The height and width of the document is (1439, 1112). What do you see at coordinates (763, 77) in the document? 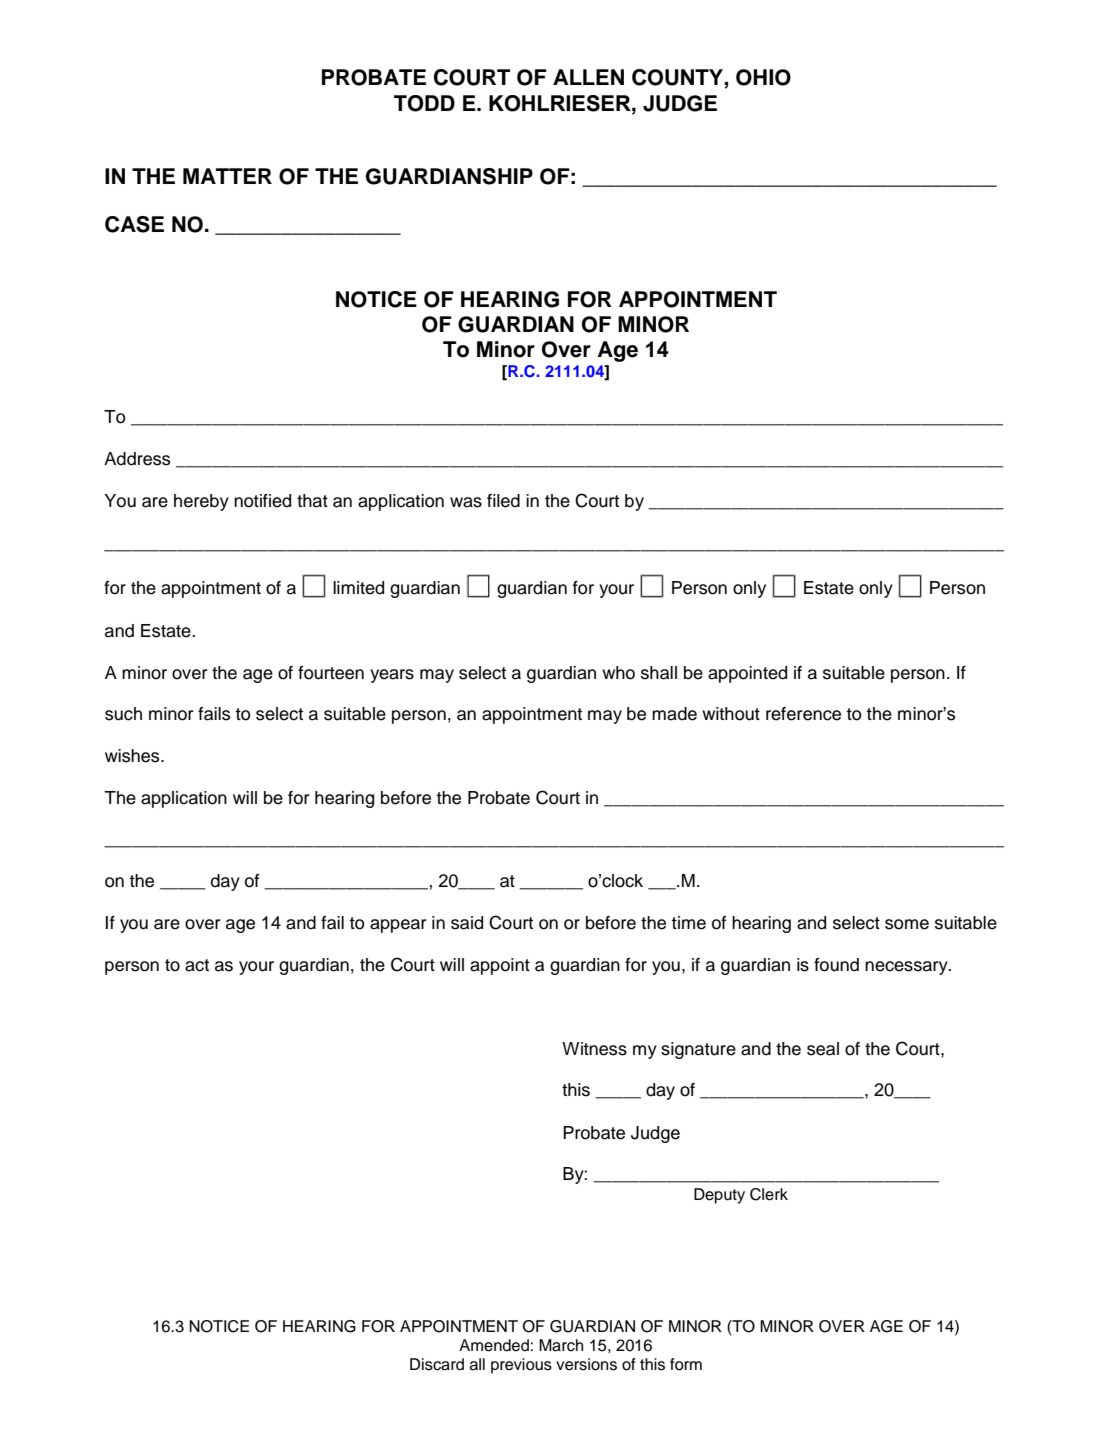
I see `OHIO` at bounding box center [763, 77].
